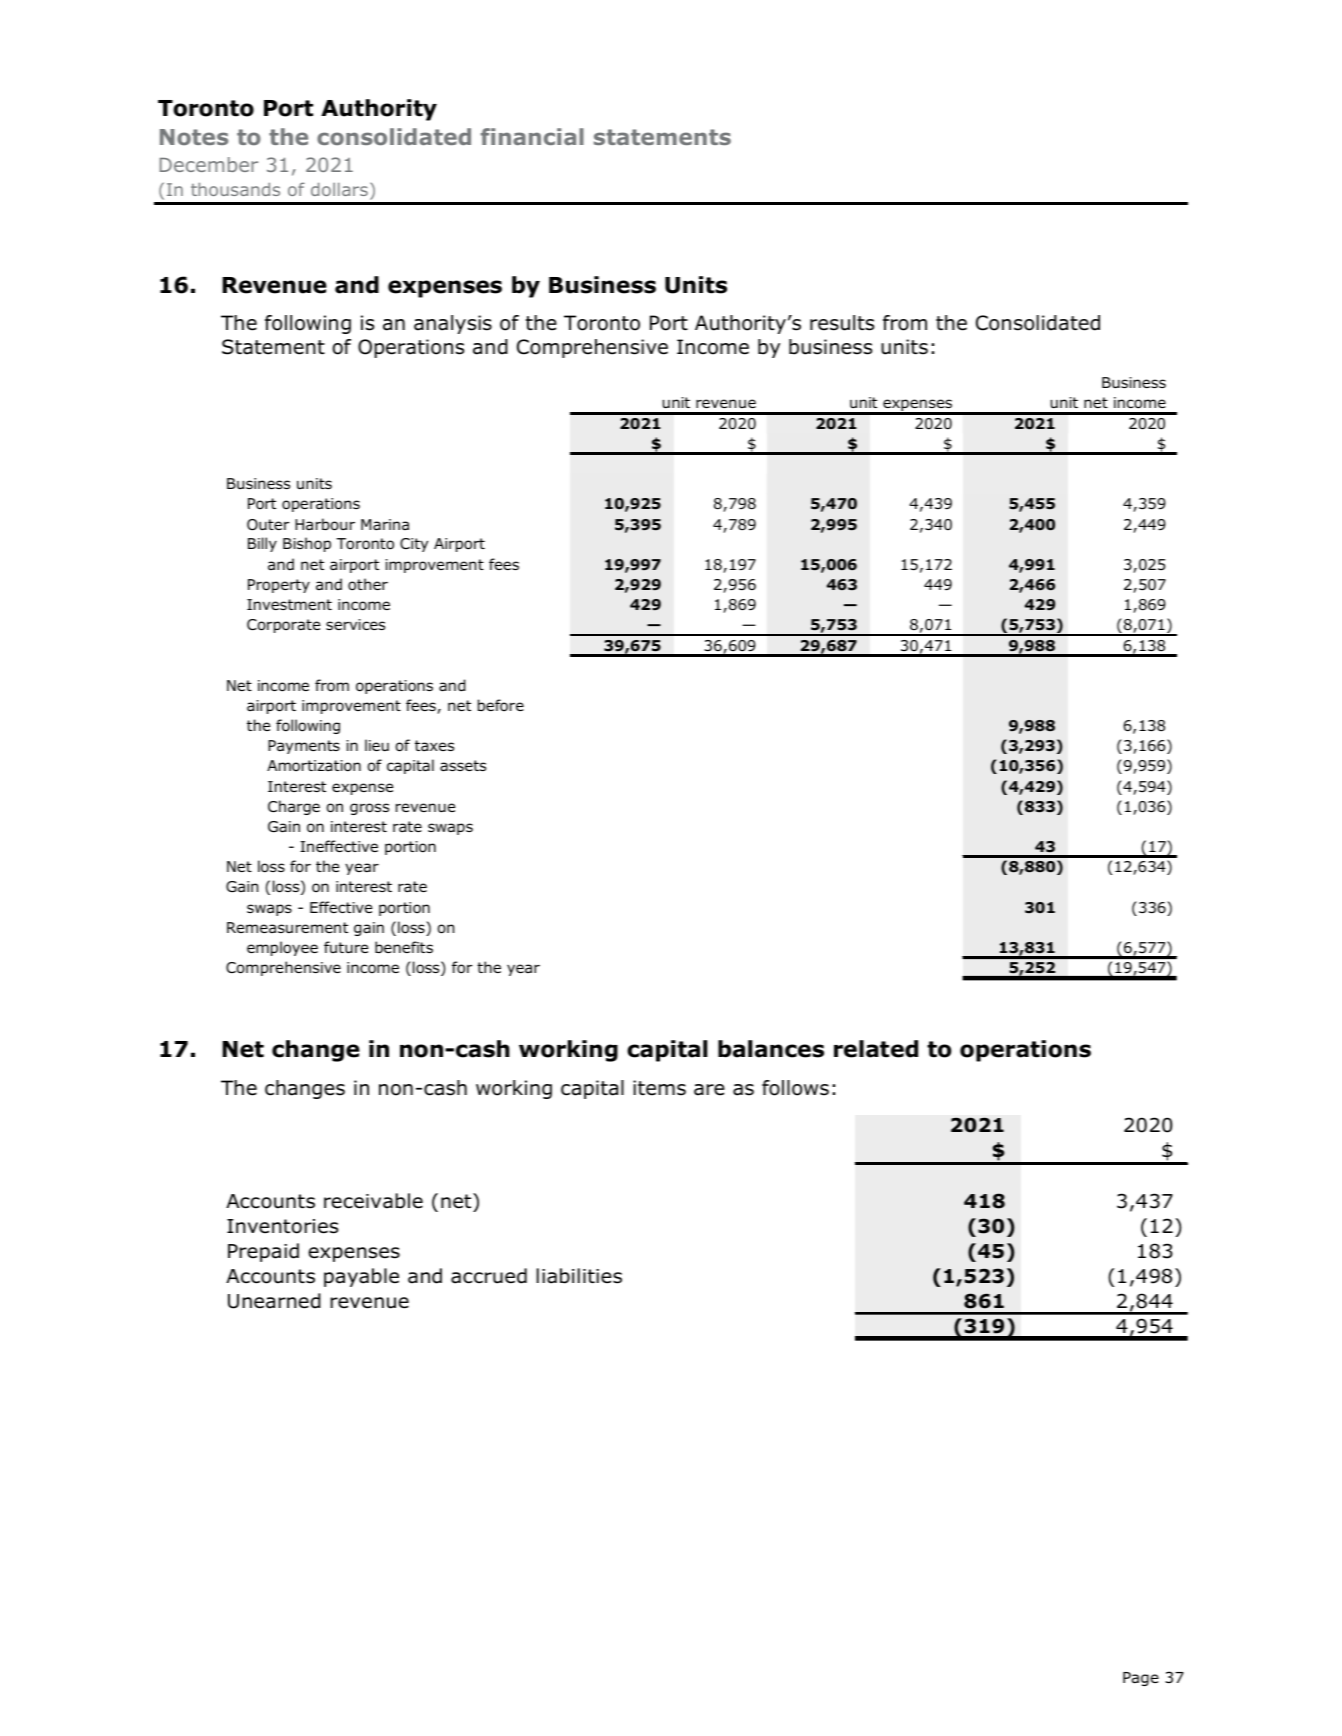  I want to click on City, so click(414, 545).
